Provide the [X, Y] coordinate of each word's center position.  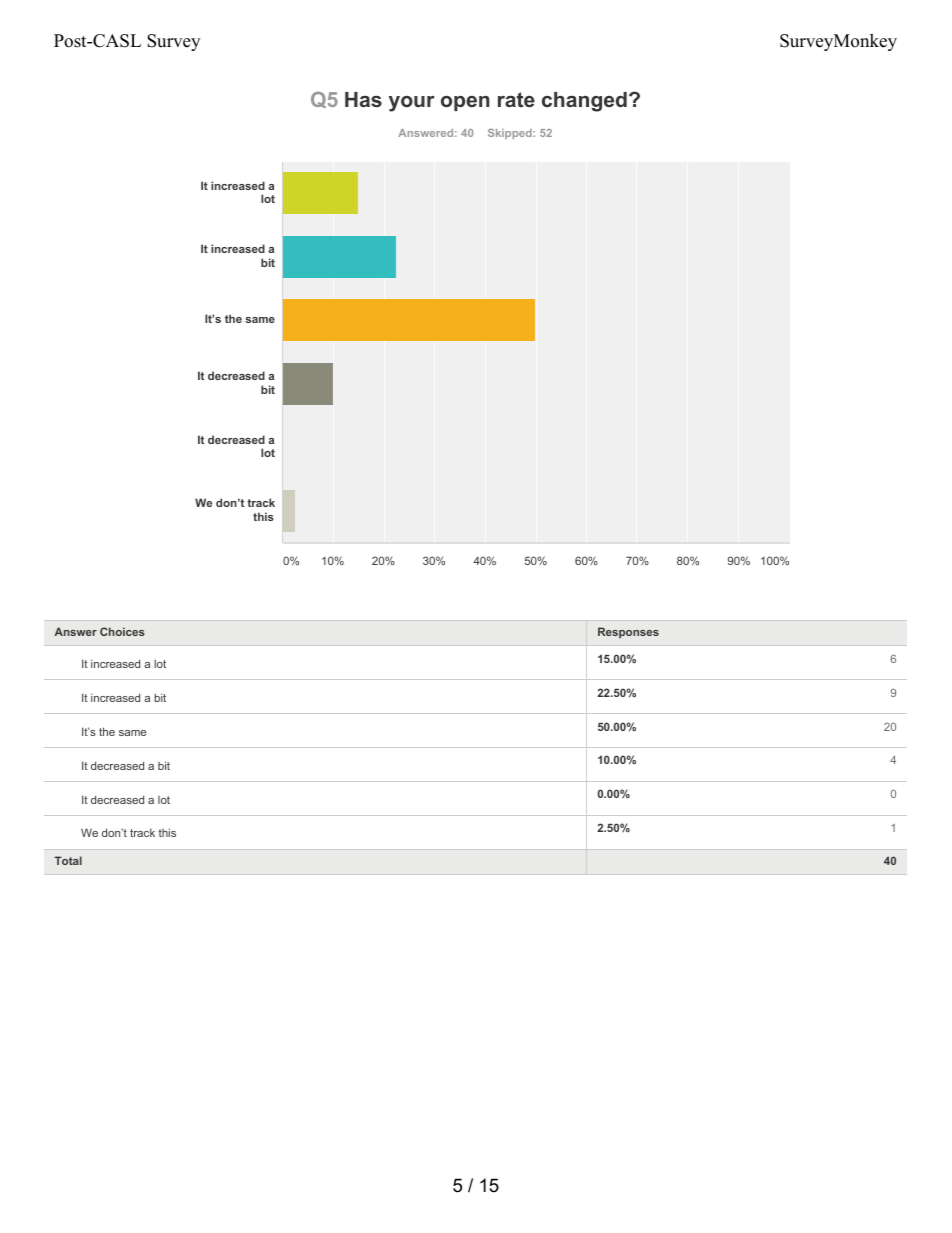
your [412, 104]
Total [68, 860]
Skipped [511, 134]
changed [584, 102]
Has [363, 99]
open [465, 103]
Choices [122, 631]
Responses [628, 633]
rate [516, 99]
